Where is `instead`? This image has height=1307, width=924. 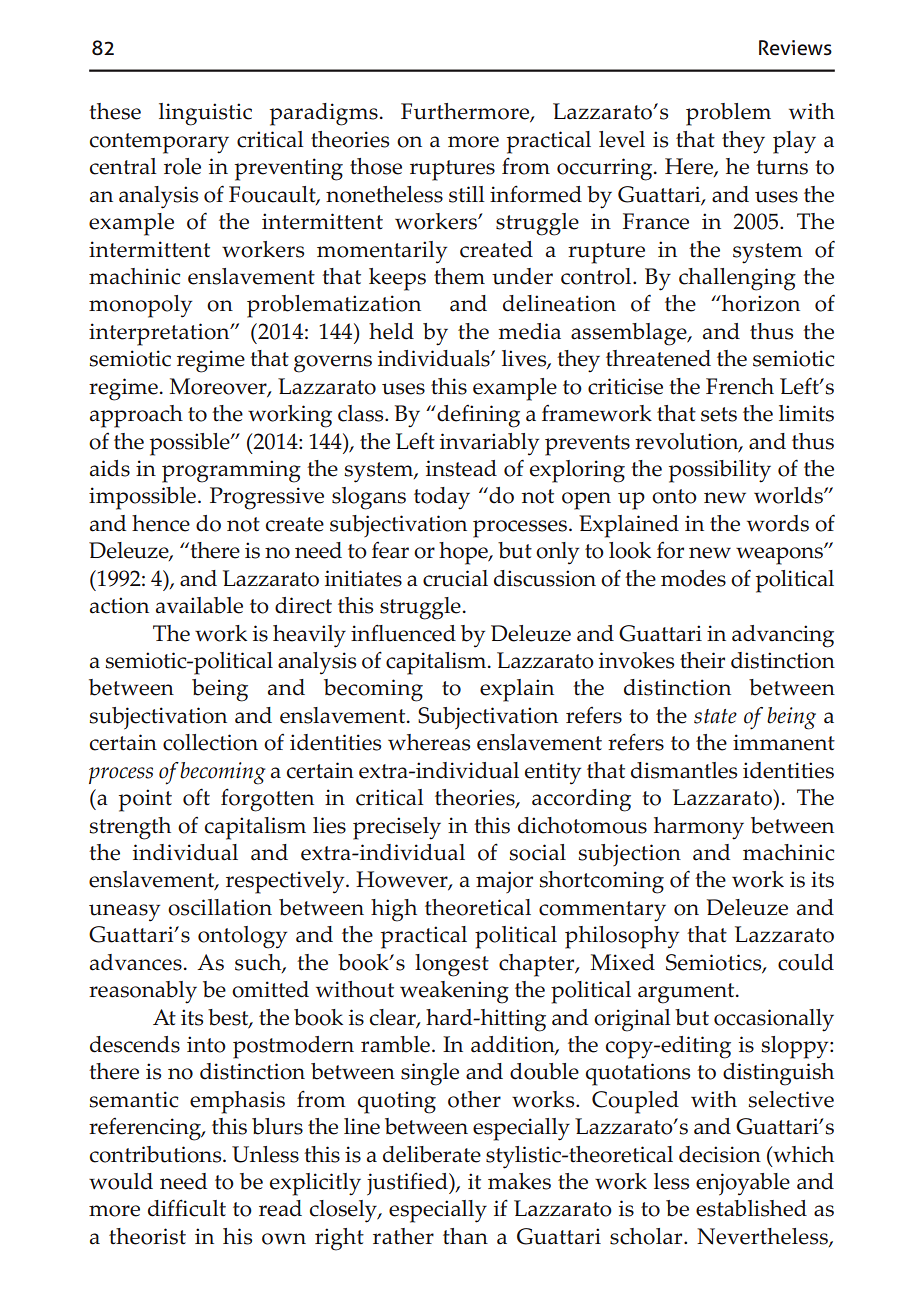
instead is located at coordinates (461, 468).
